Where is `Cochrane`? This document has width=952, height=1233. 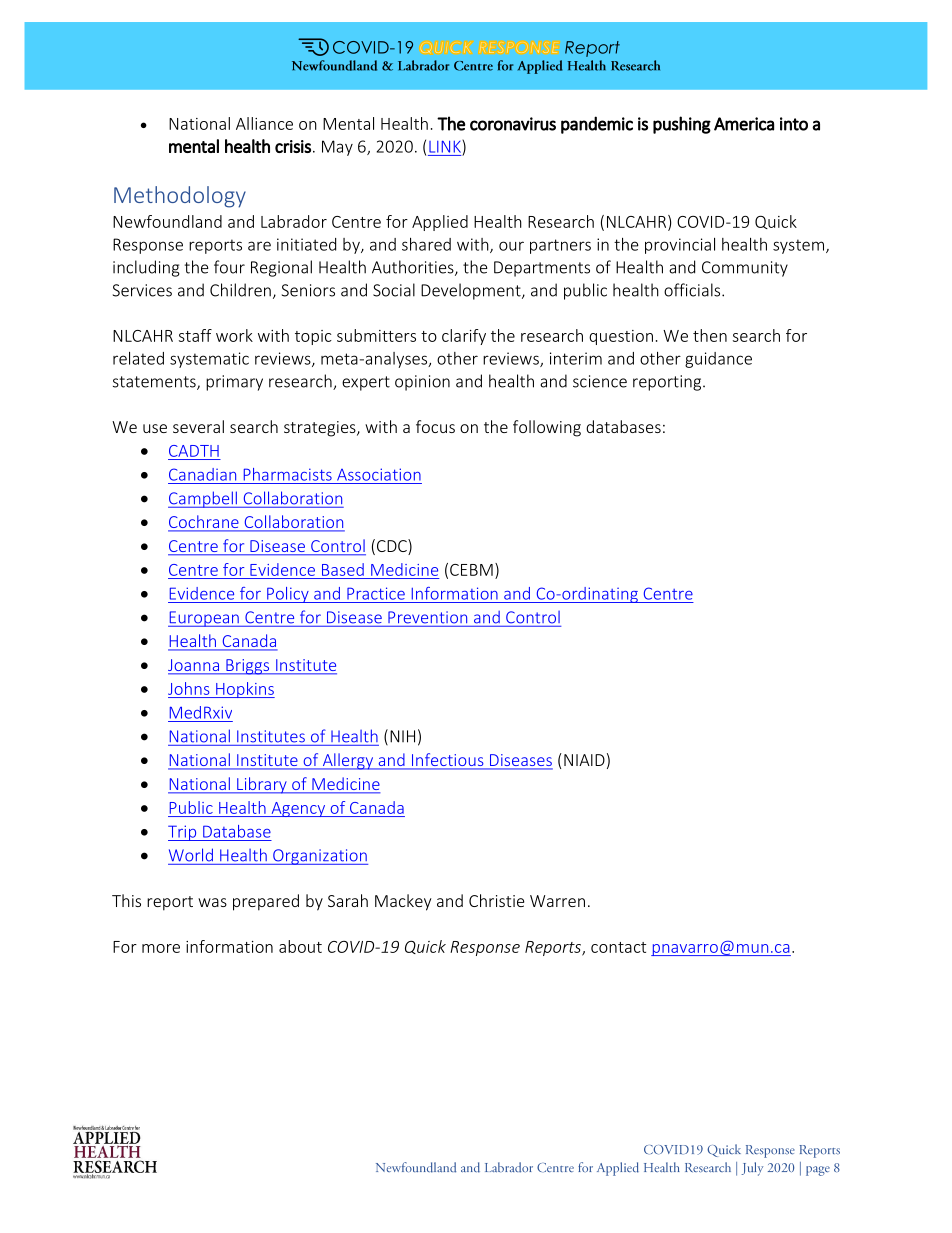
Cochrane is located at coordinates (204, 523).
